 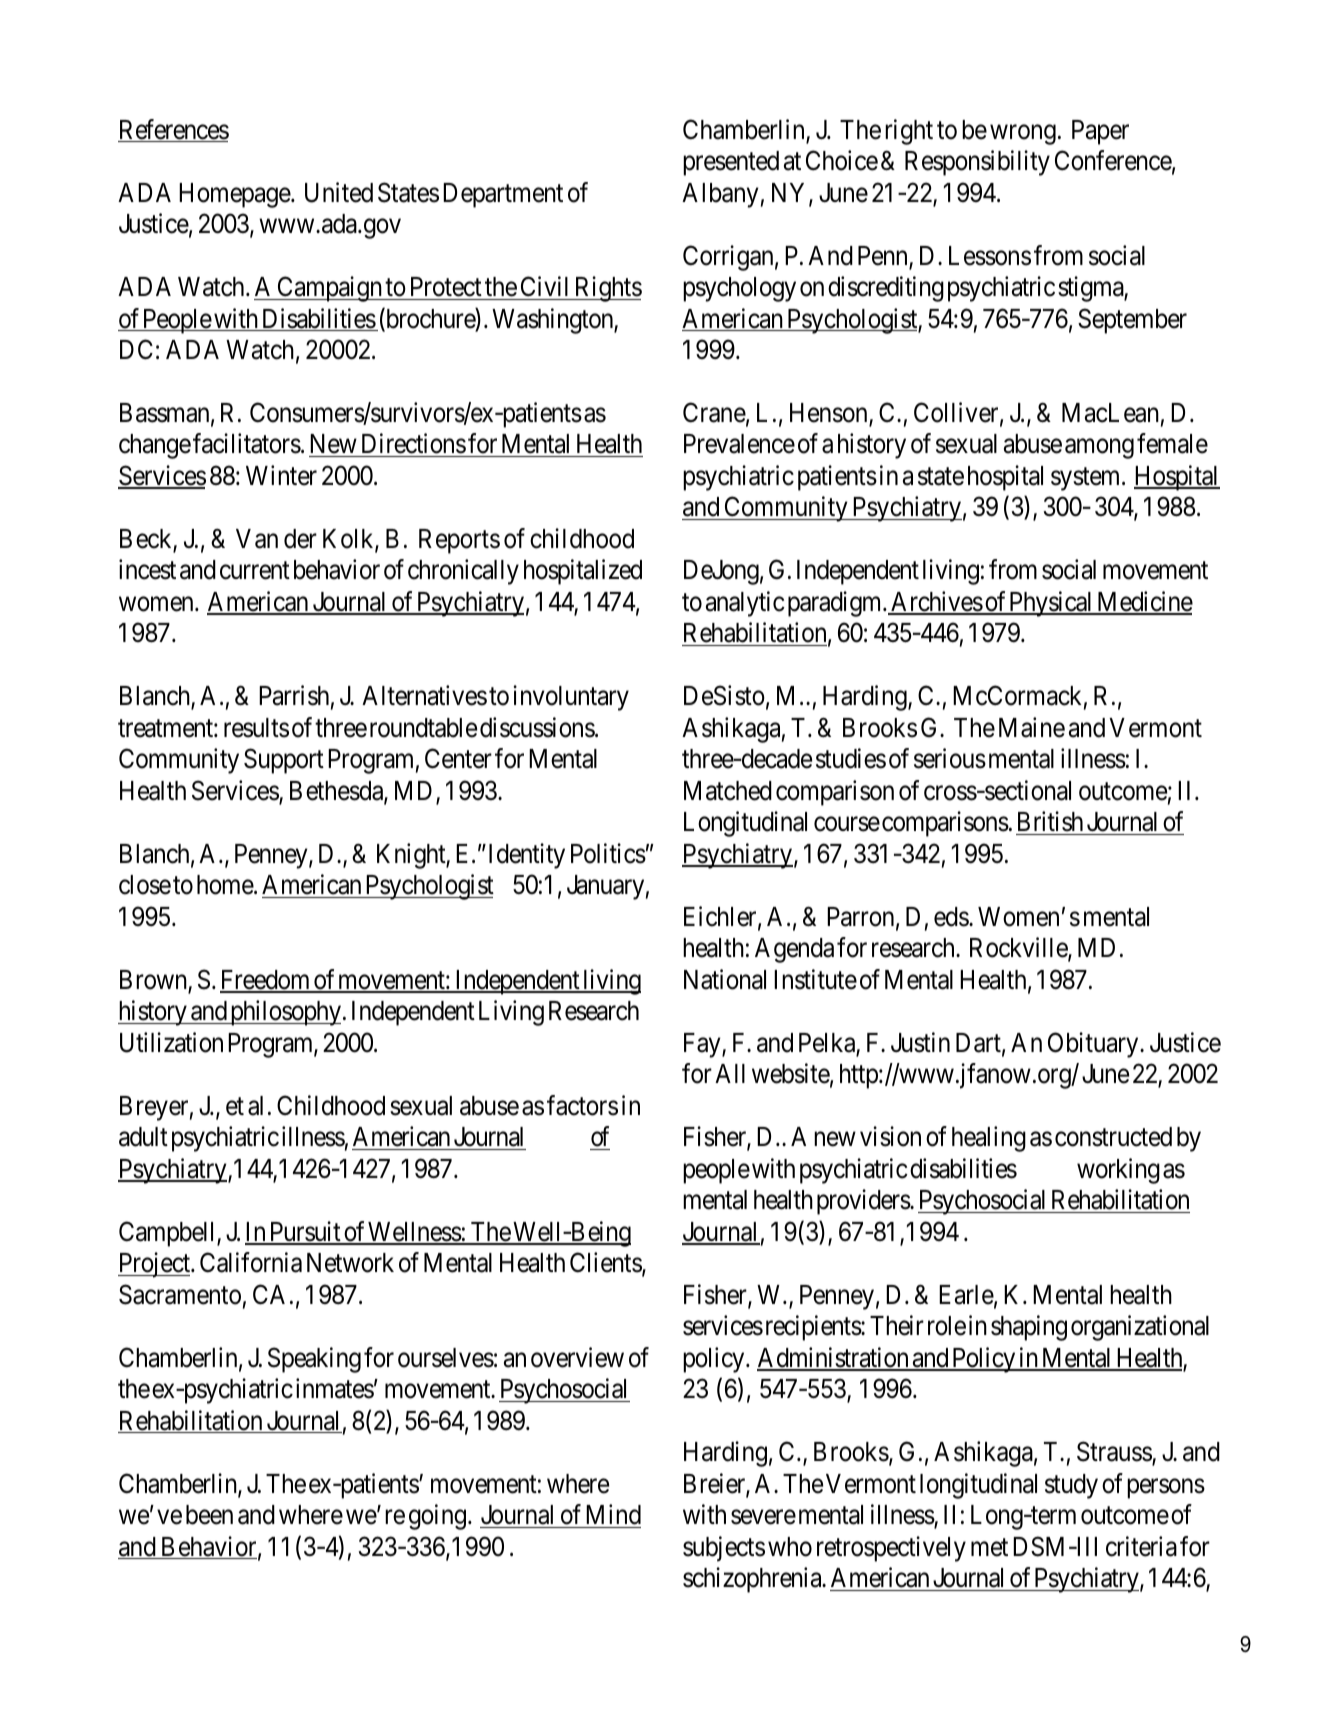 I want to click on close, so click(x=145, y=885).
